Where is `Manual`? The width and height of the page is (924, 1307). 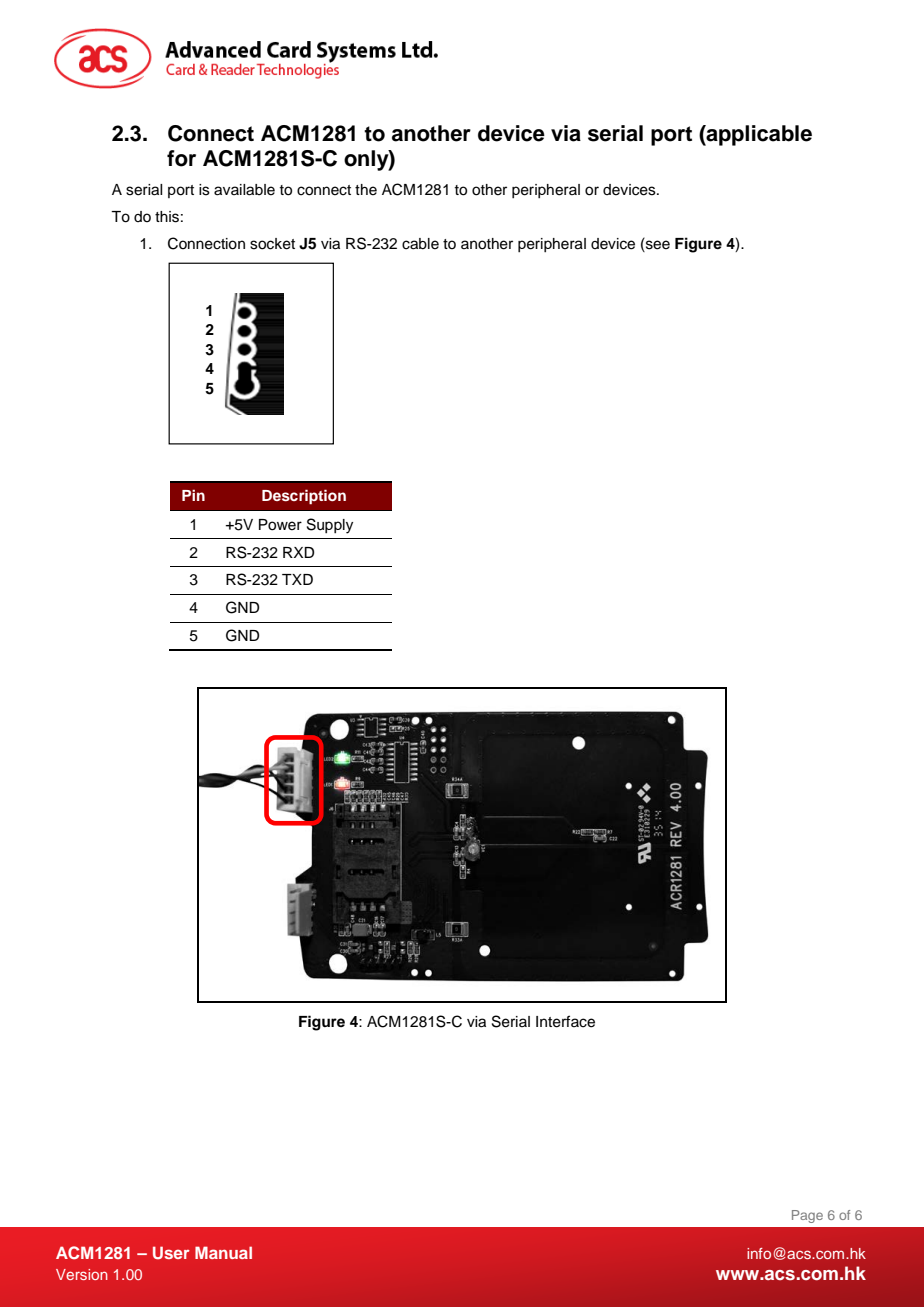 Manual is located at coordinates (223, 1252).
